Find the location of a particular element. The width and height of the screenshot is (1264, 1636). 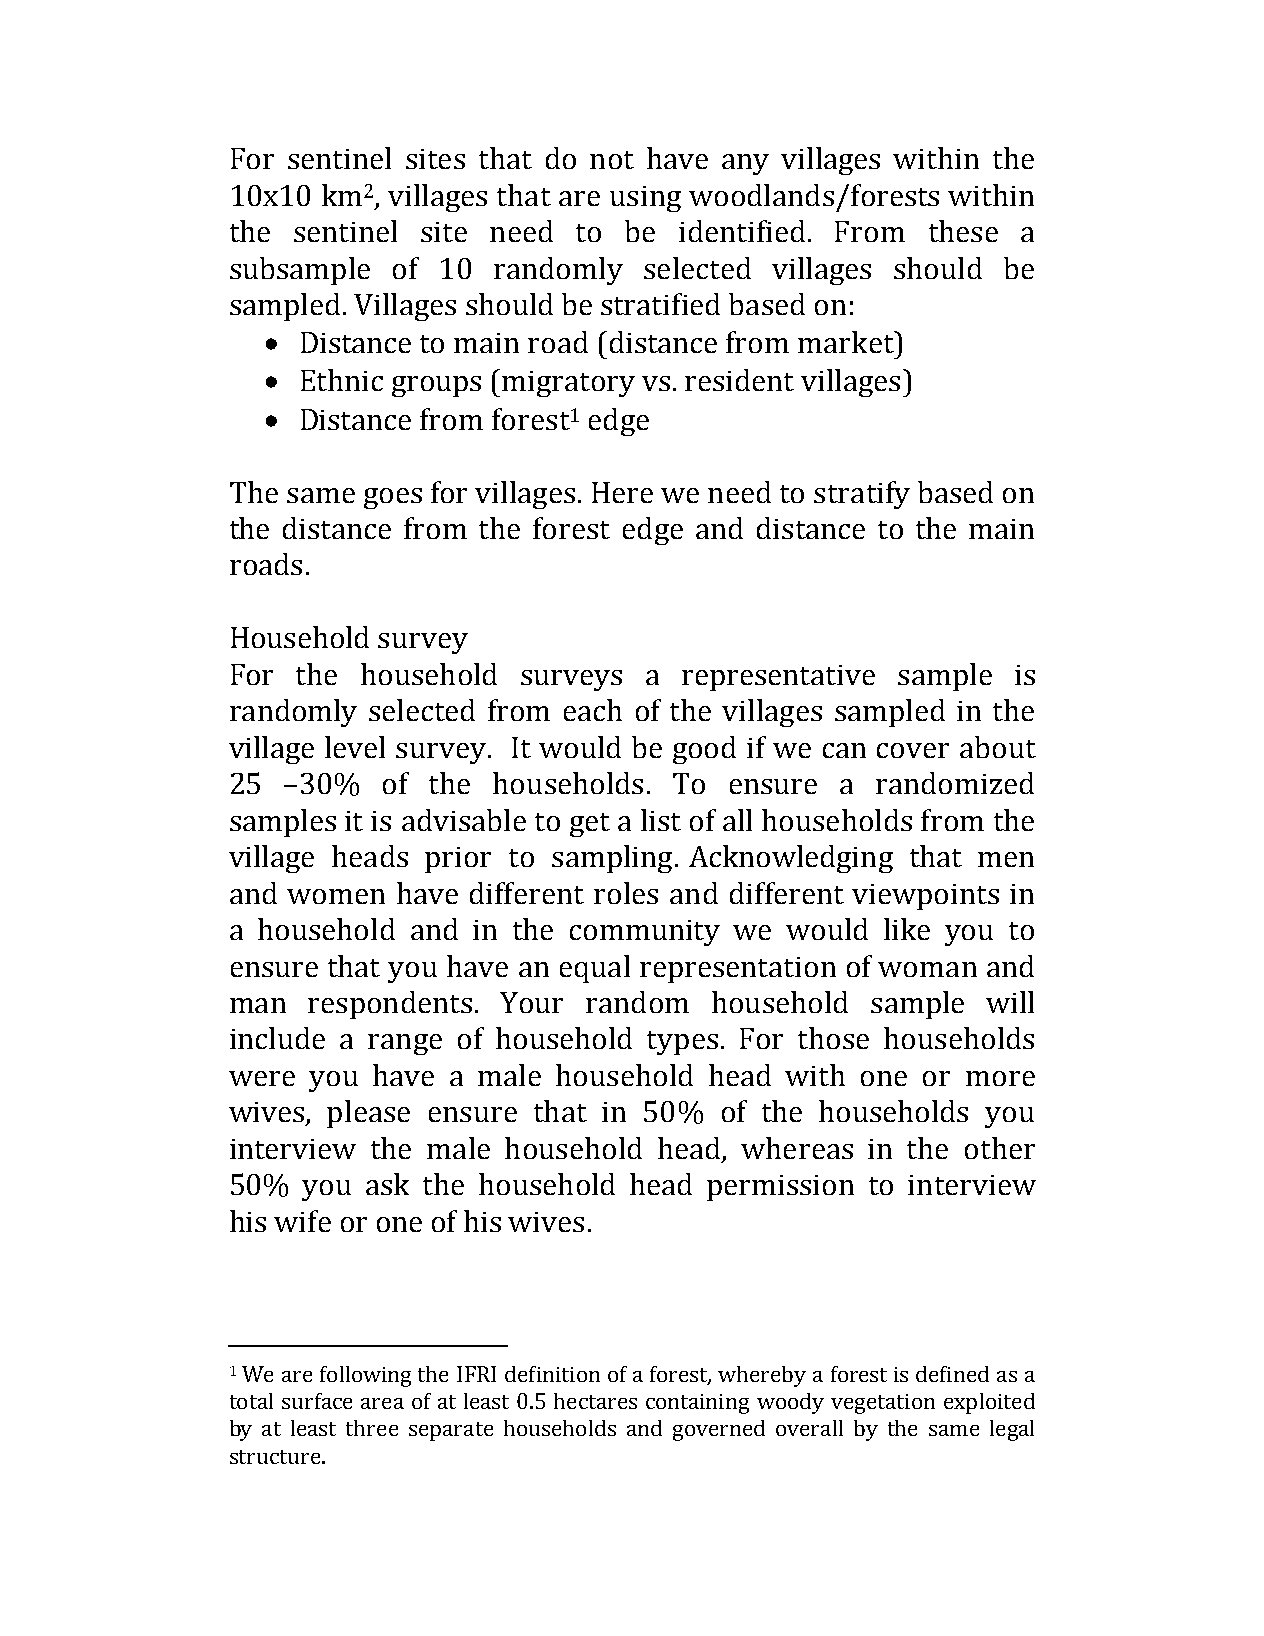

list is located at coordinates (661, 820).
